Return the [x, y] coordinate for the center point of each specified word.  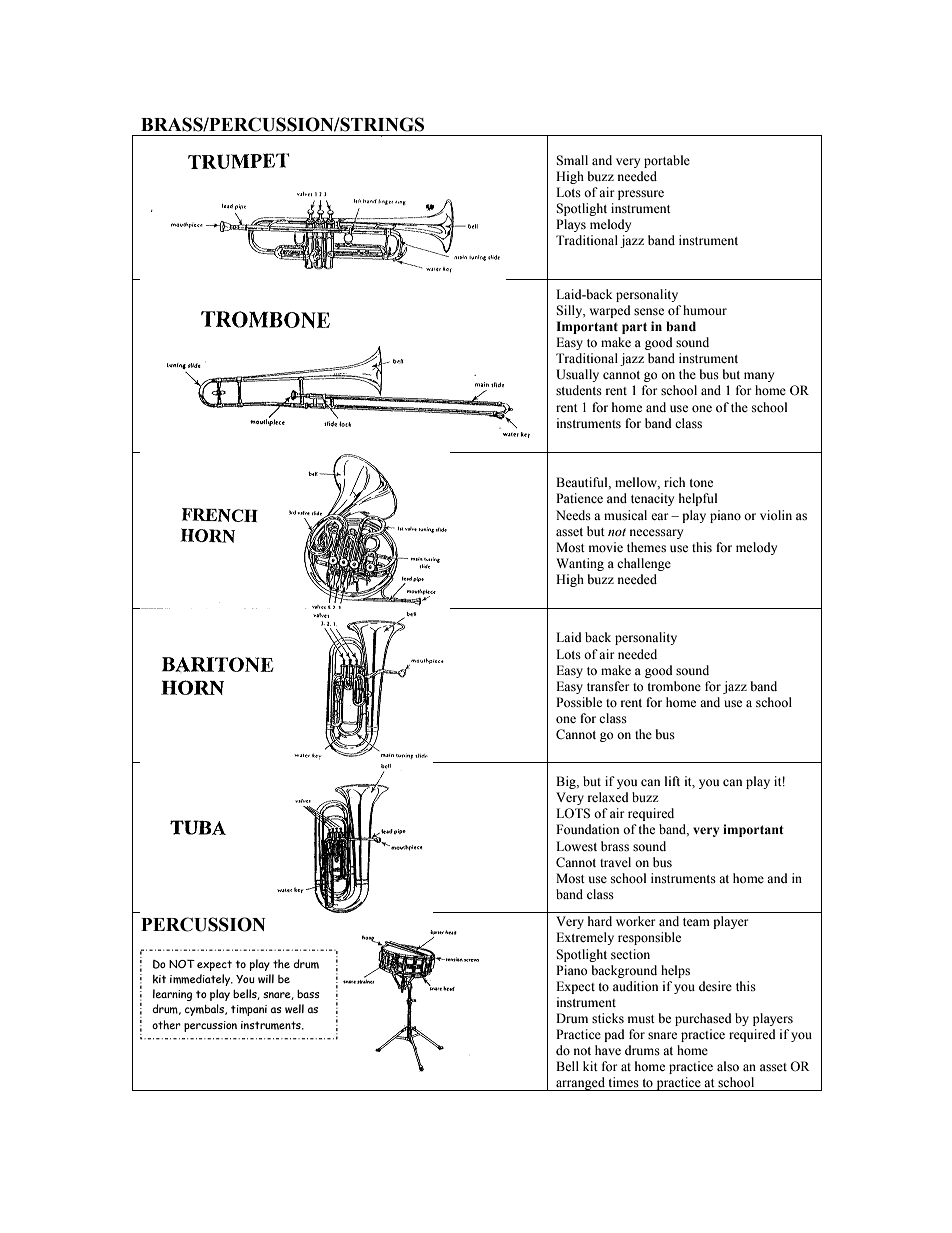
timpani [249, 1010]
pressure [641, 195]
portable [667, 161]
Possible [579, 702]
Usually [577, 375]
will [266, 978]
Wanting [580, 564]
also [728, 1066]
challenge [644, 564]
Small [572, 160]
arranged [580, 1084]
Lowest [576, 846]
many [759, 377]
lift [672, 781]
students [579, 390]
